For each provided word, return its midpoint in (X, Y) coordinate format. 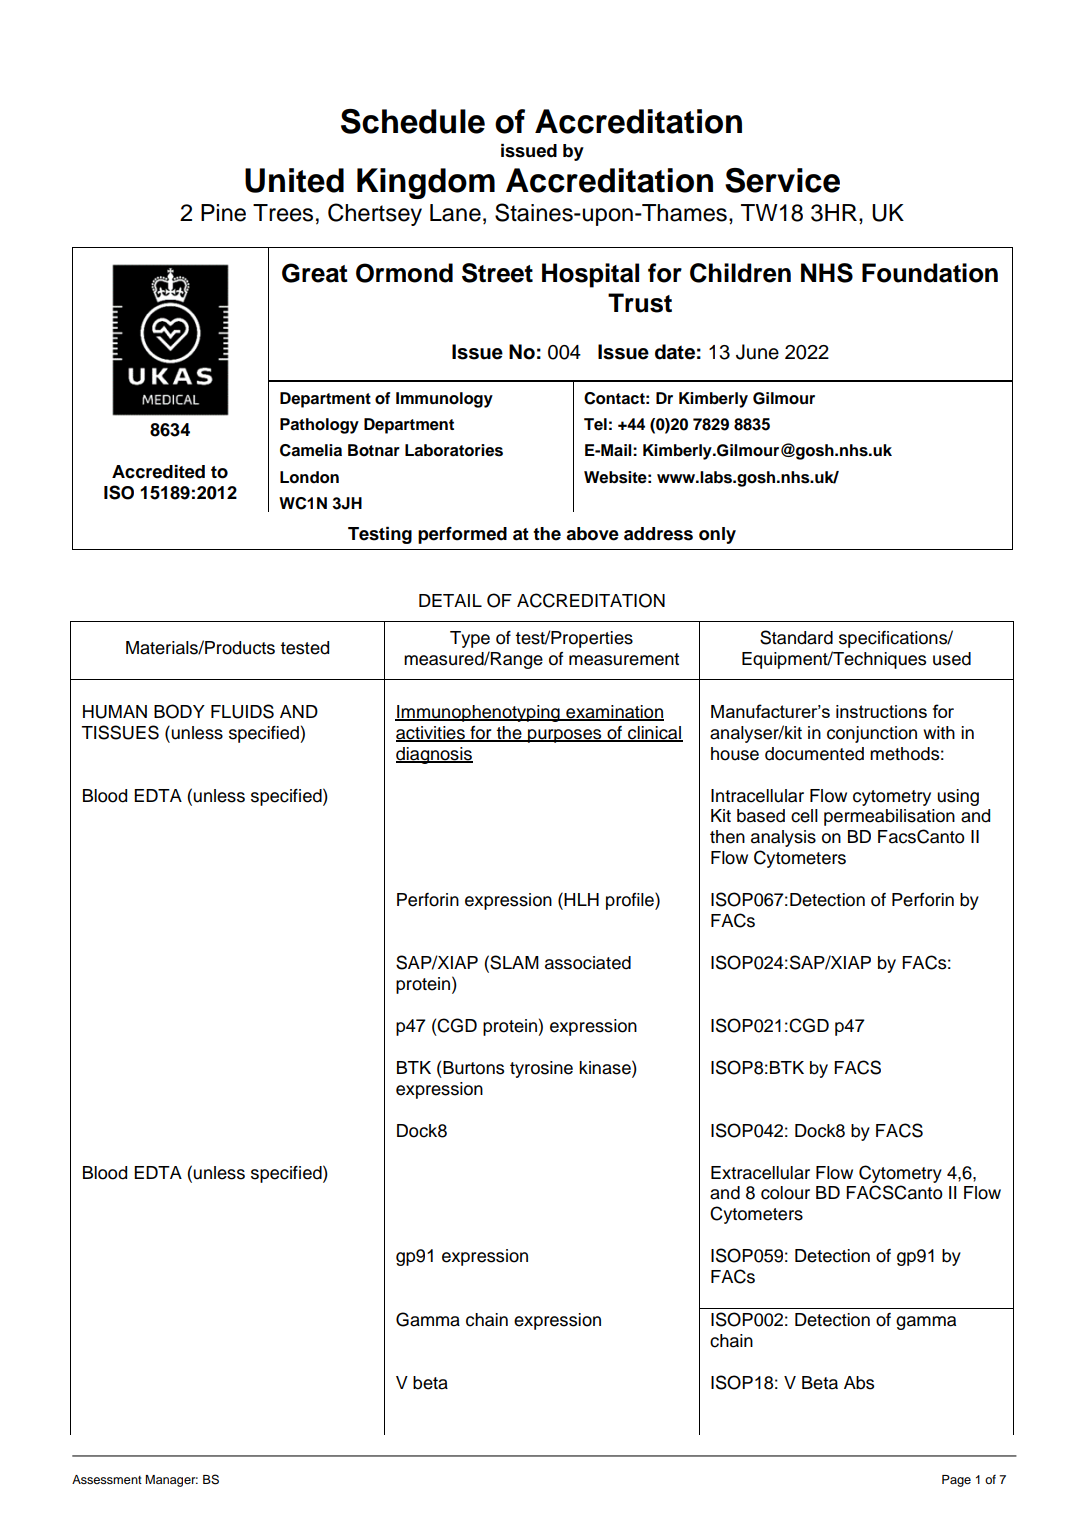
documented (814, 754)
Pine (223, 213)
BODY (179, 711)
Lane (455, 213)
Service (782, 180)
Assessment (107, 1479)
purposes (565, 736)
